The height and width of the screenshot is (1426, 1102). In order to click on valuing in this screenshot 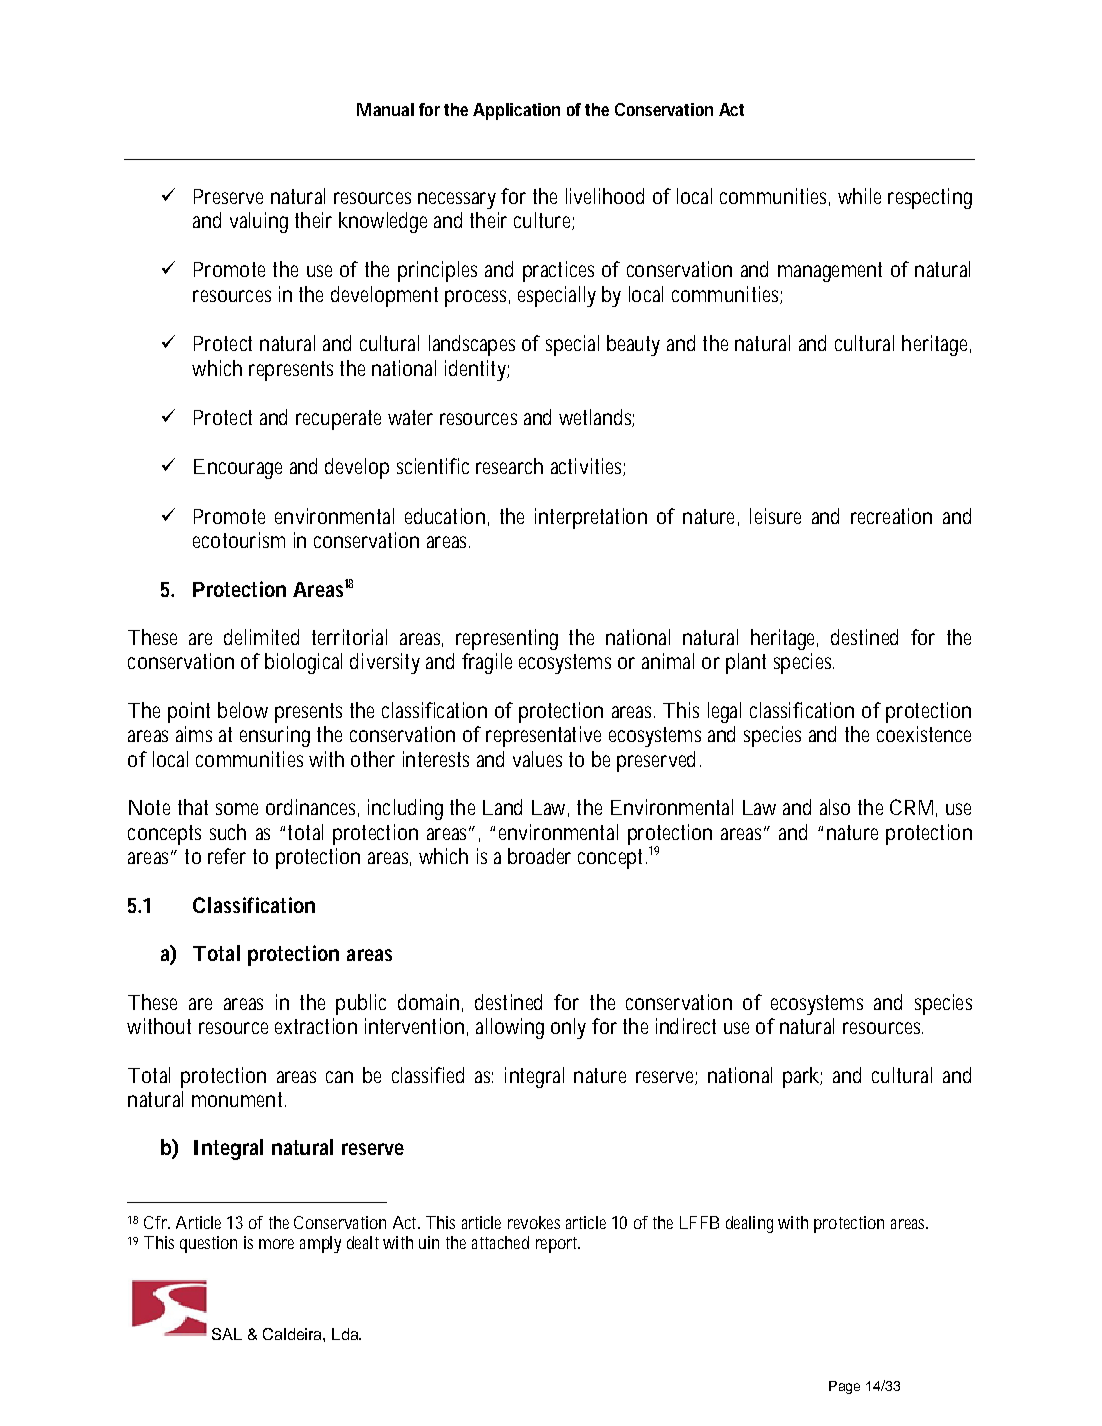, I will do `click(259, 222)`.
